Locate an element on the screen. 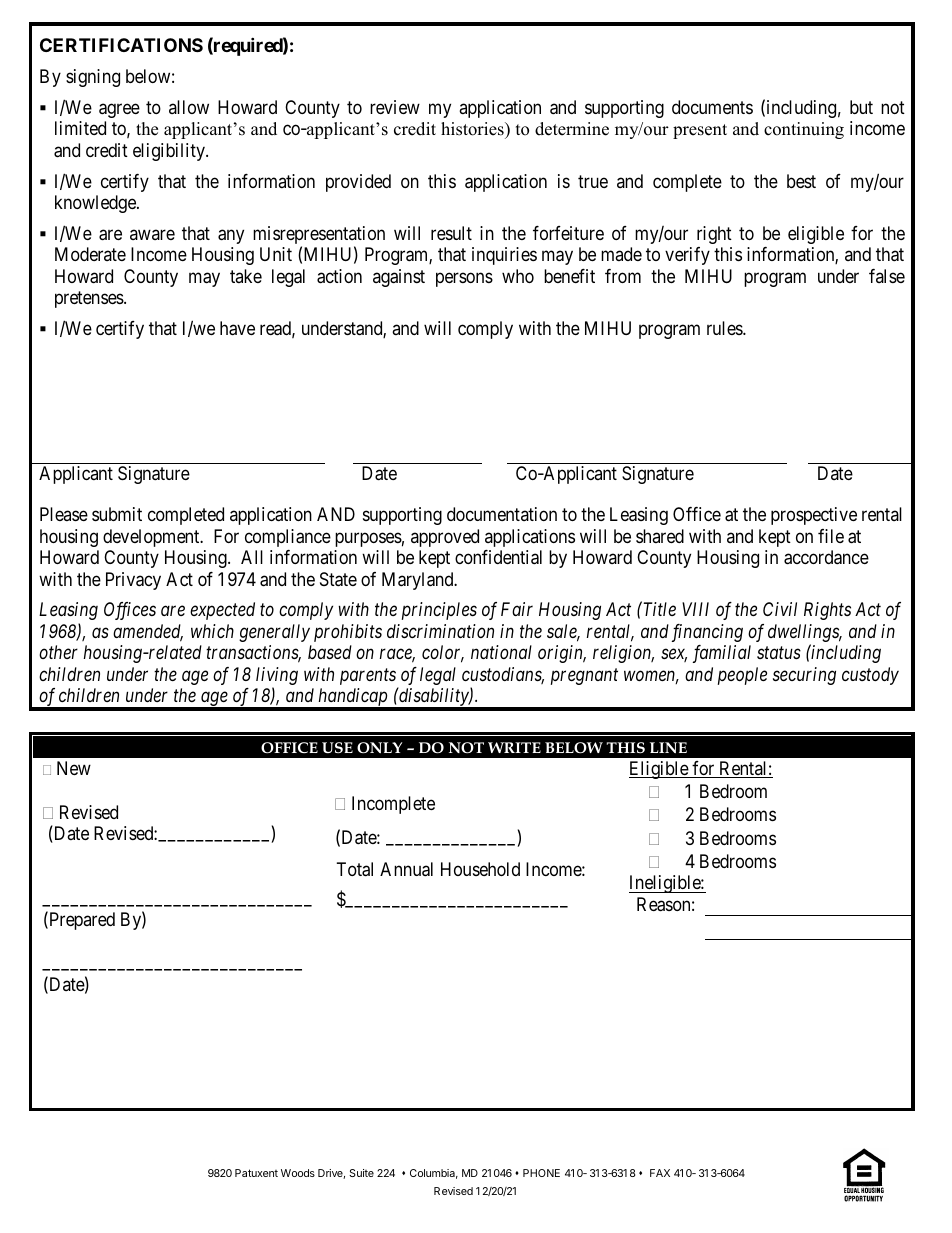 The width and height of the screenshot is (952, 1233). allow is located at coordinates (189, 107).
